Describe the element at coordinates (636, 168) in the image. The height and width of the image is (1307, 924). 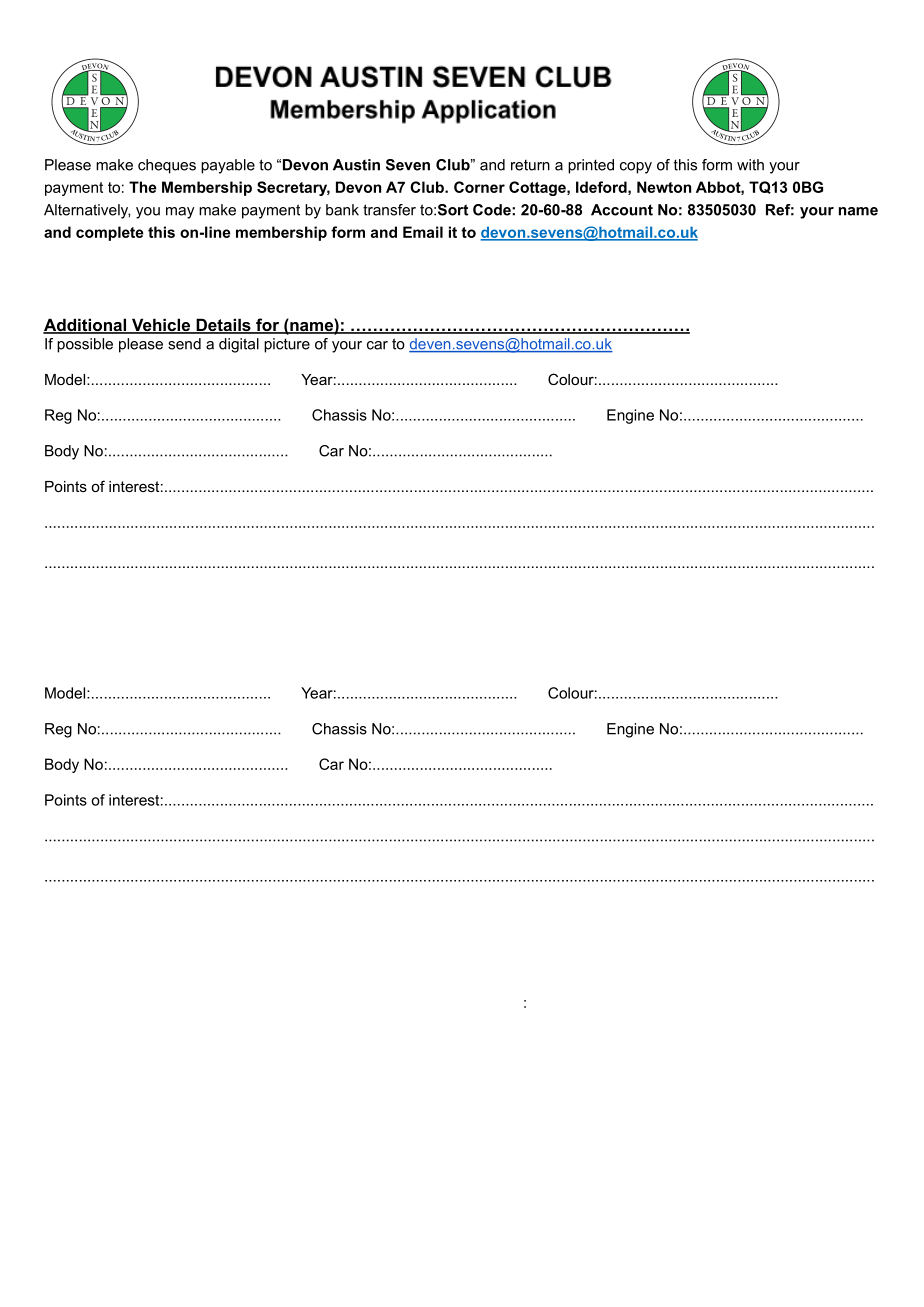
I see `copy` at that location.
